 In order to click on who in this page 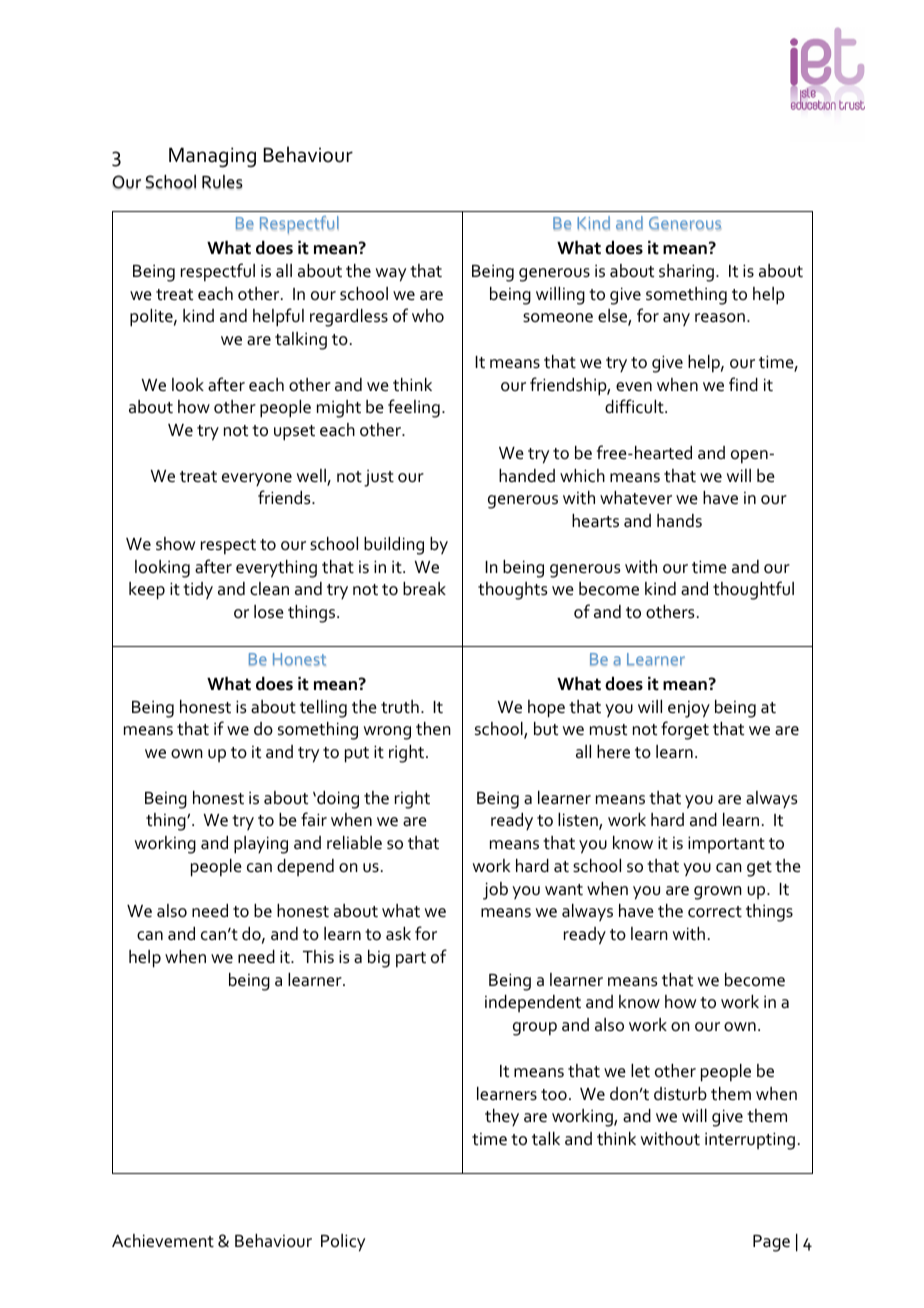, I will do `click(428, 316)`.
